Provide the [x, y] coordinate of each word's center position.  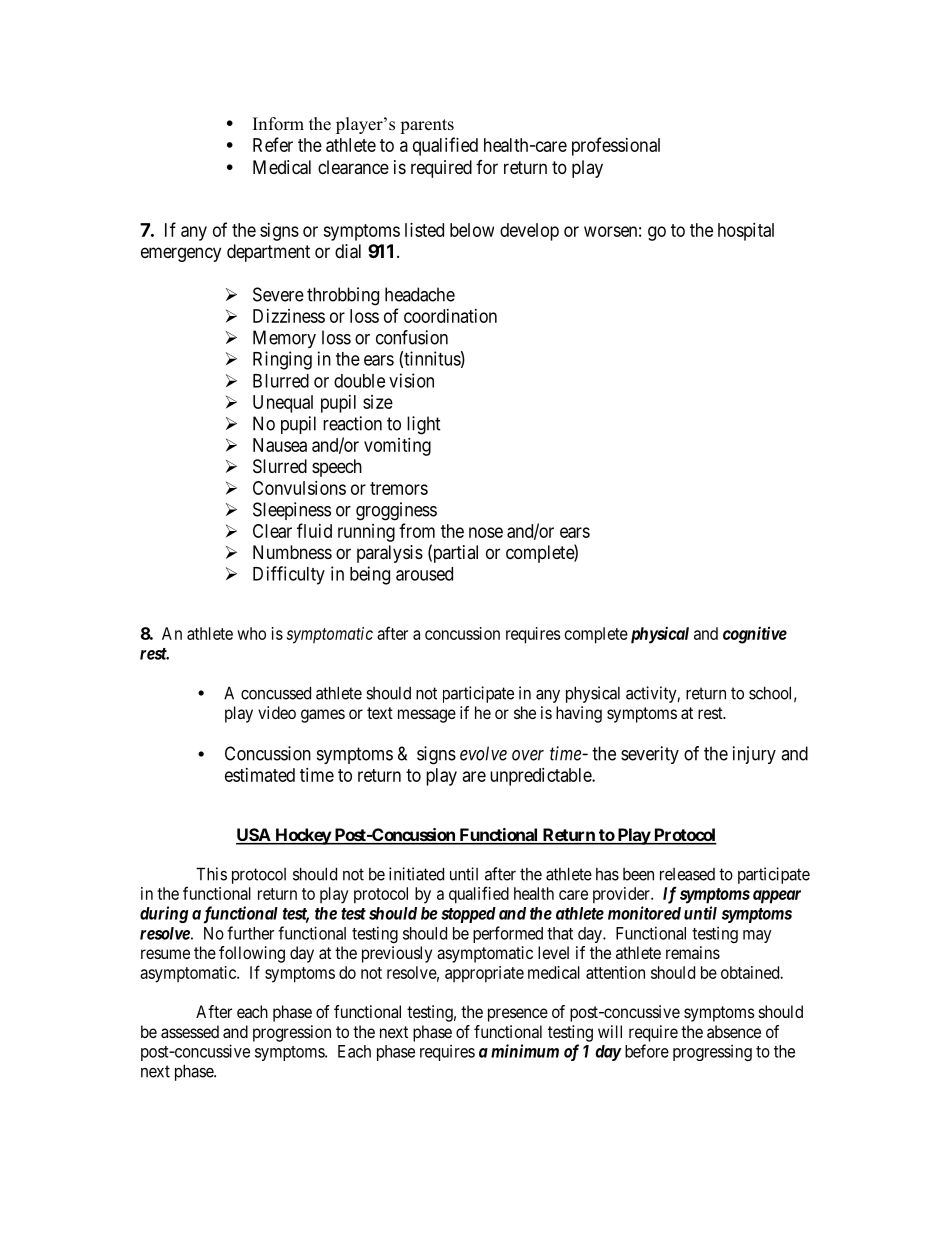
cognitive [755, 635]
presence [518, 1015]
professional [616, 146]
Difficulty [289, 575]
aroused [424, 574]
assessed [190, 1031]
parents [427, 126]
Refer [273, 144]
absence [734, 1031]
